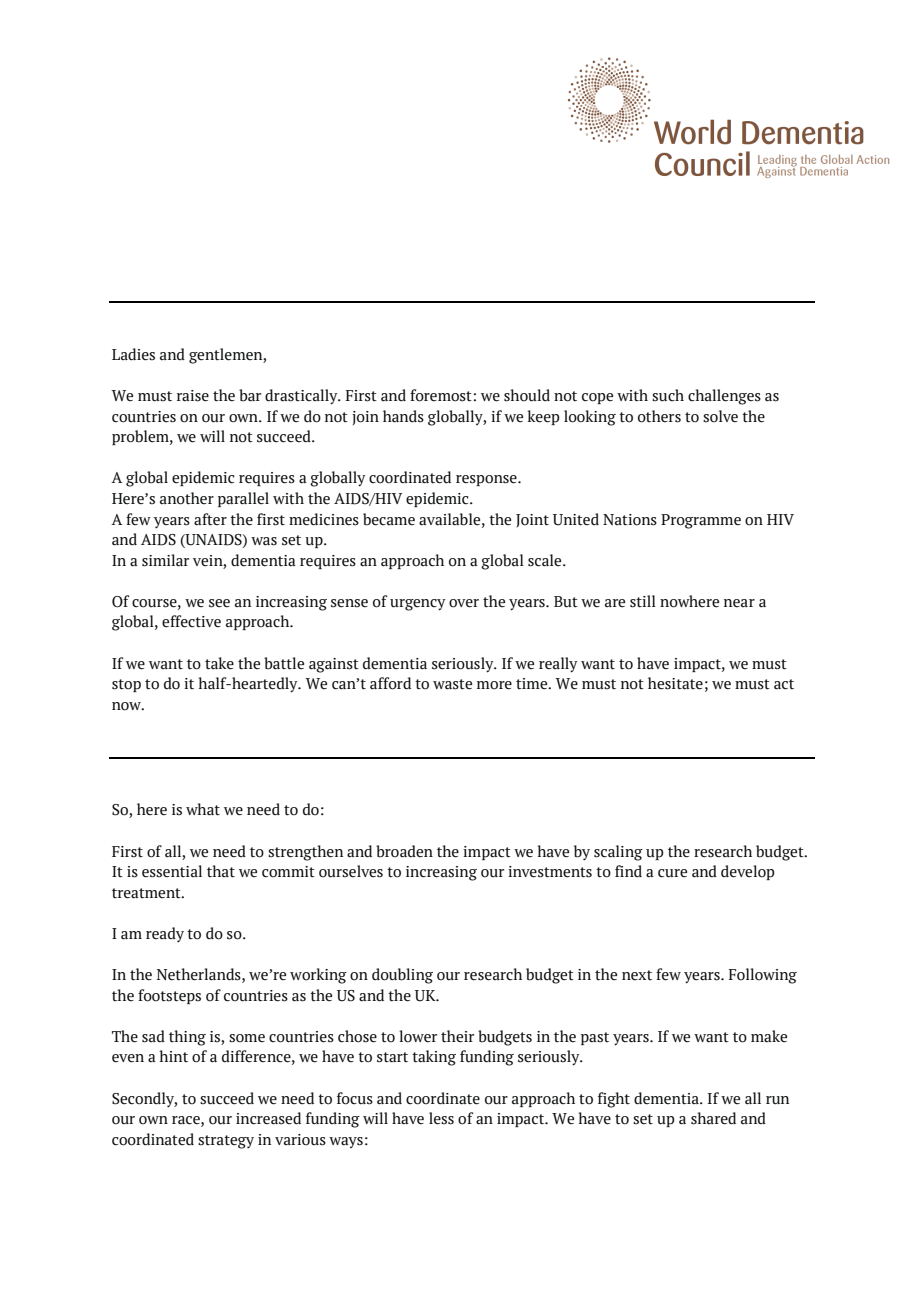 The image size is (924, 1308). I want to click on hesitate, so click(675, 683).
